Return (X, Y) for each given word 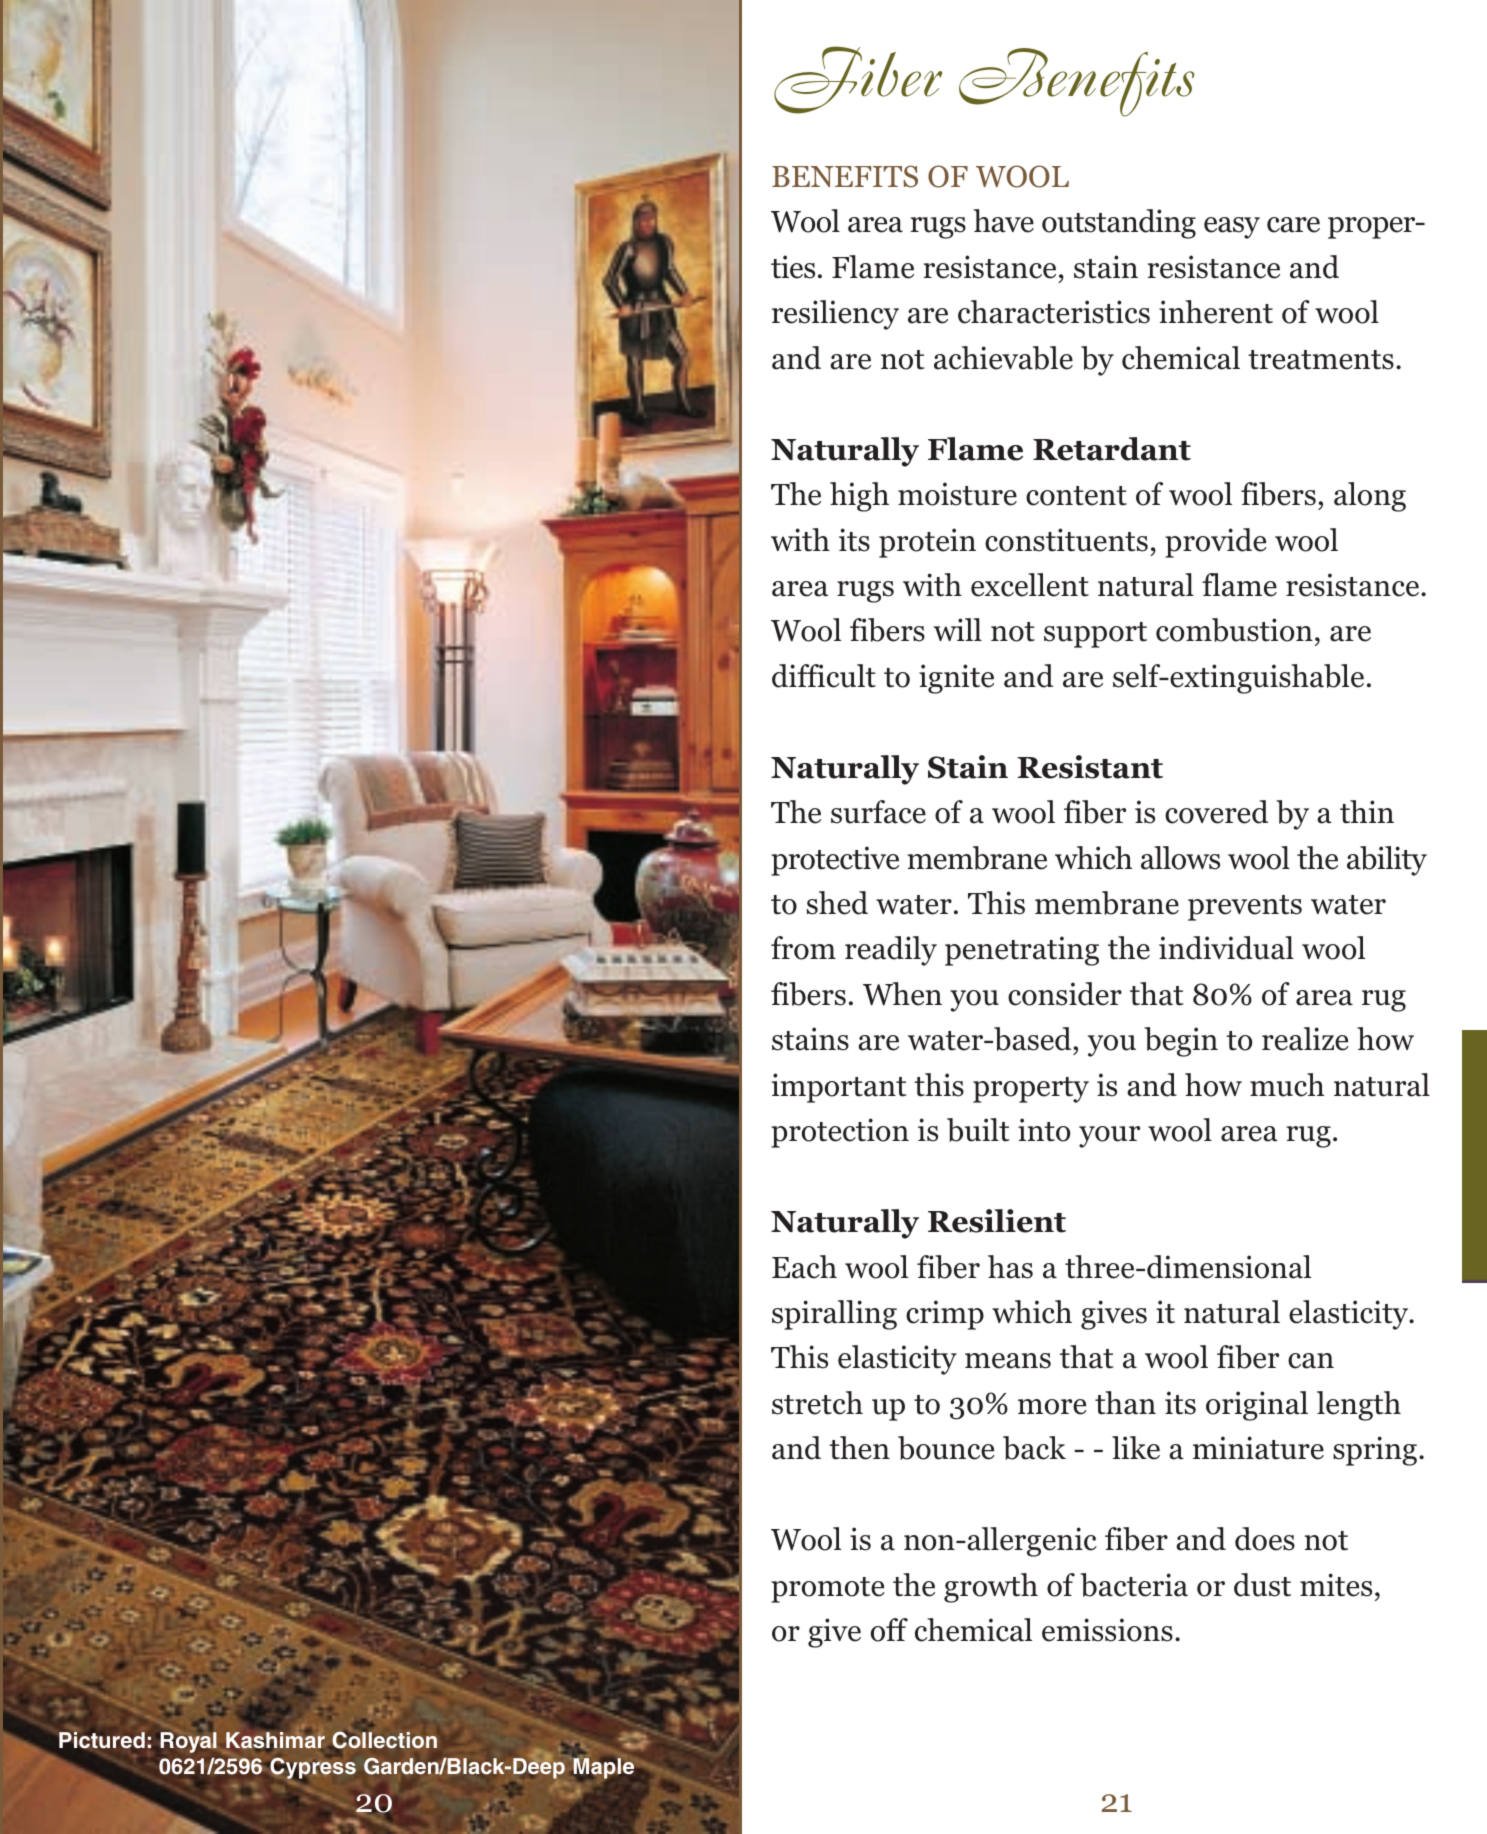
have (1003, 221)
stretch (817, 1403)
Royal (188, 1742)
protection (840, 1133)
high (859, 497)
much (1287, 1085)
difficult (824, 676)
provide (1216, 543)
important (839, 1088)
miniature (1258, 1448)
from (803, 948)
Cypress (312, 1769)
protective (835, 861)
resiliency (835, 315)
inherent (1216, 312)
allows (1180, 858)
